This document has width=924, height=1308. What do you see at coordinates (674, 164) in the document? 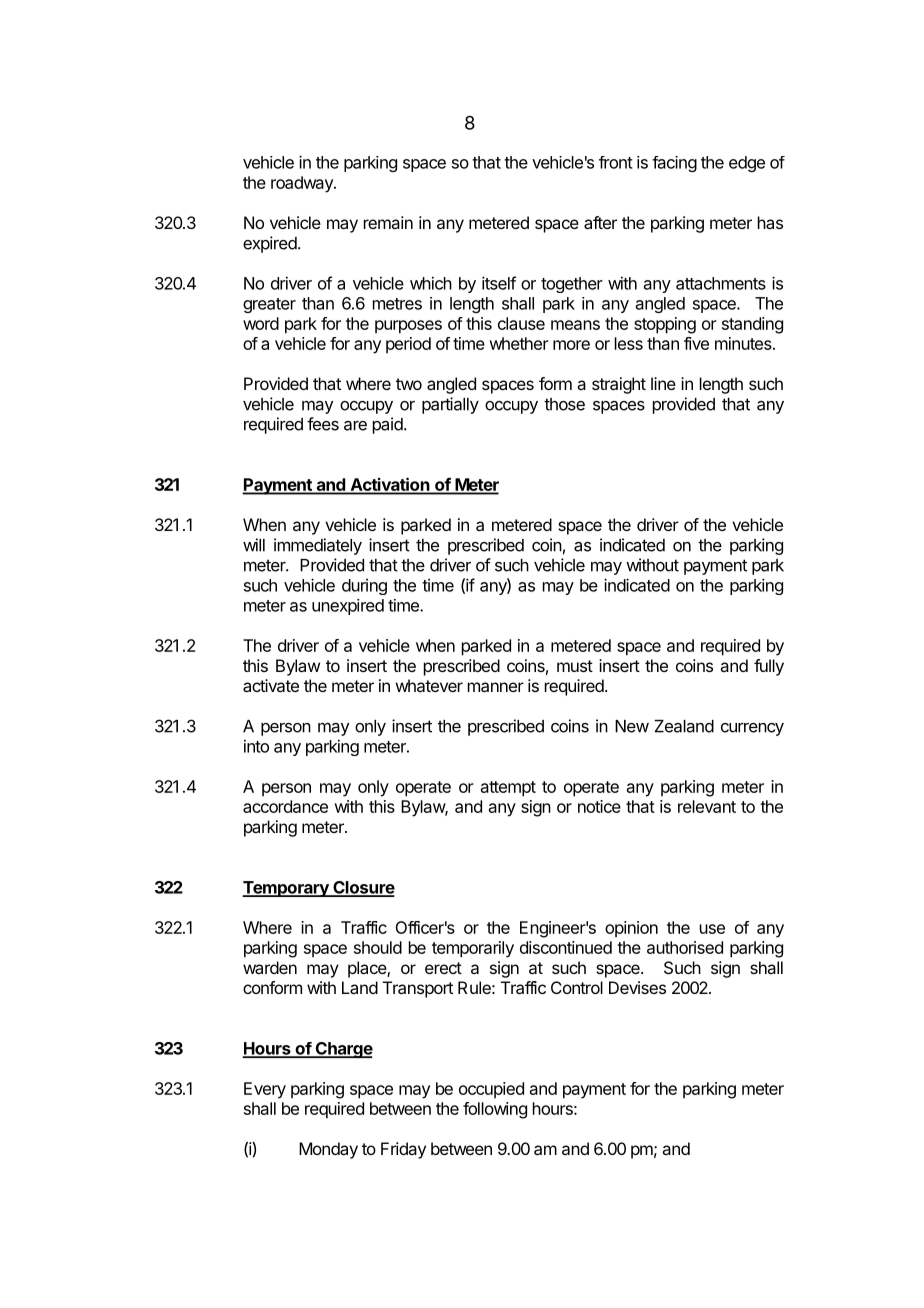
I see `facing` at bounding box center [674, 164].
